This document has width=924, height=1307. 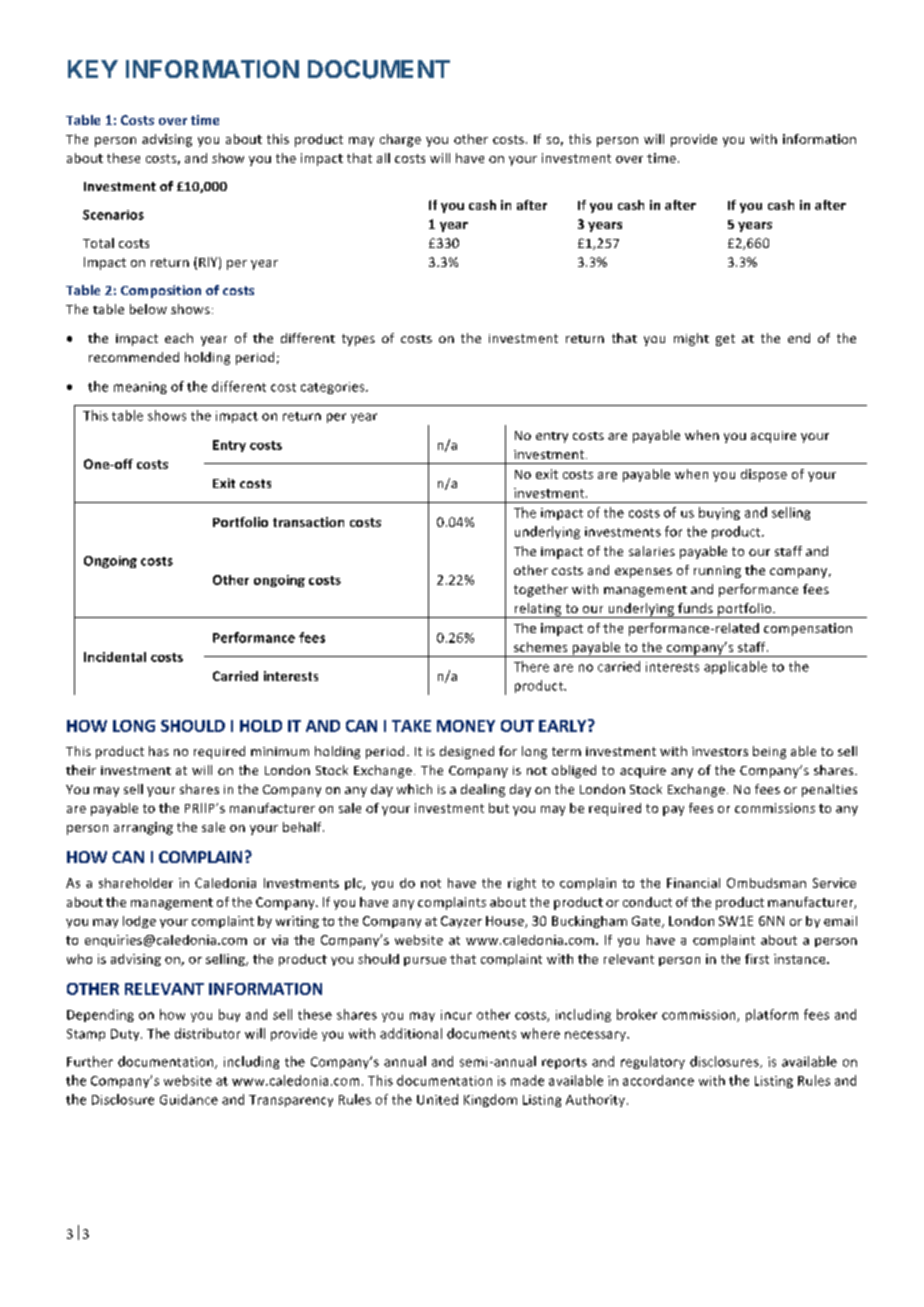 What do you see at coordinates (93, 69) in the document?
I see `KEY` at bounding box center [93, 69].
